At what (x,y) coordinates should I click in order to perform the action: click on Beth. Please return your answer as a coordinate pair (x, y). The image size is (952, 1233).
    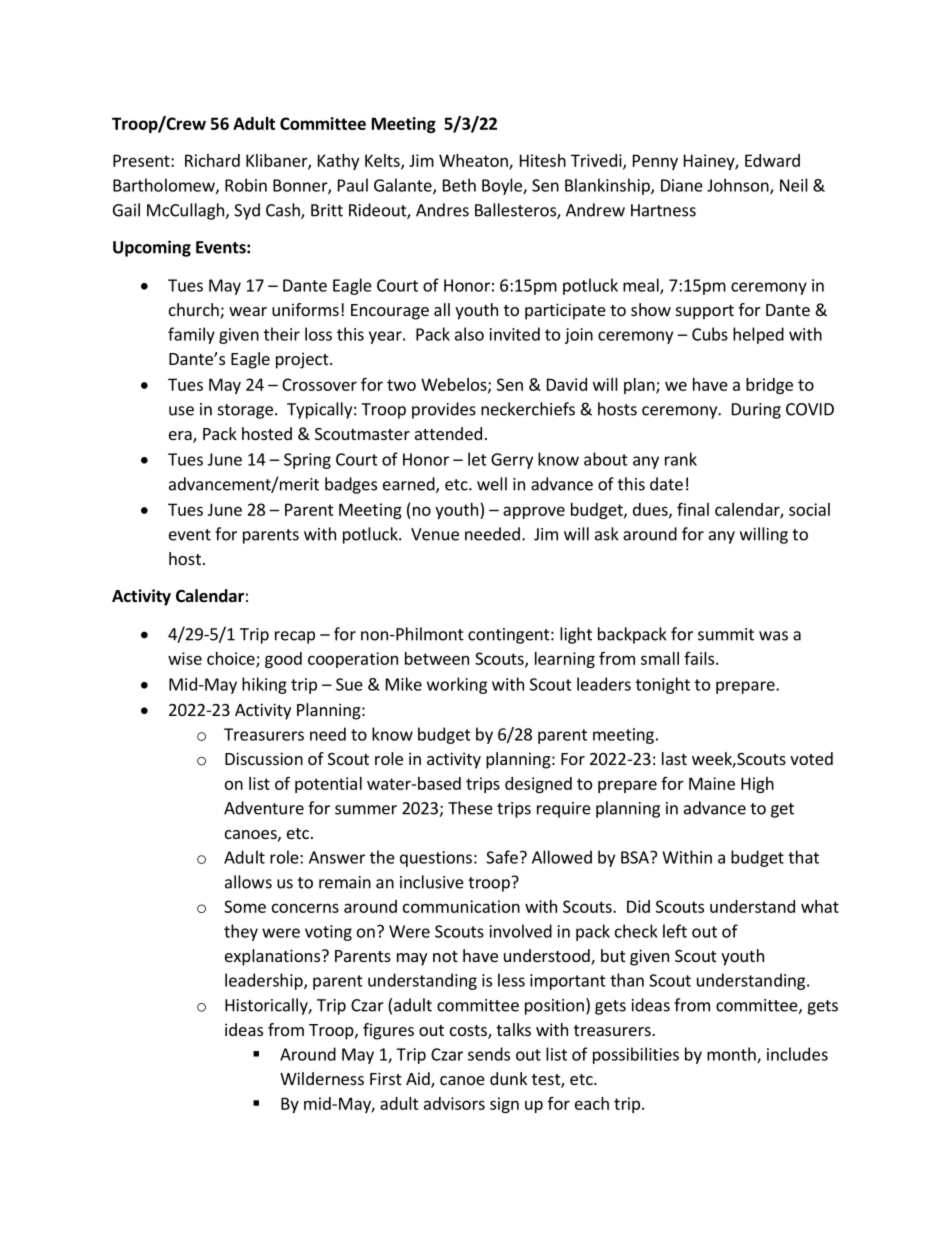
    Looking at the image, I should click on (459, 185).
